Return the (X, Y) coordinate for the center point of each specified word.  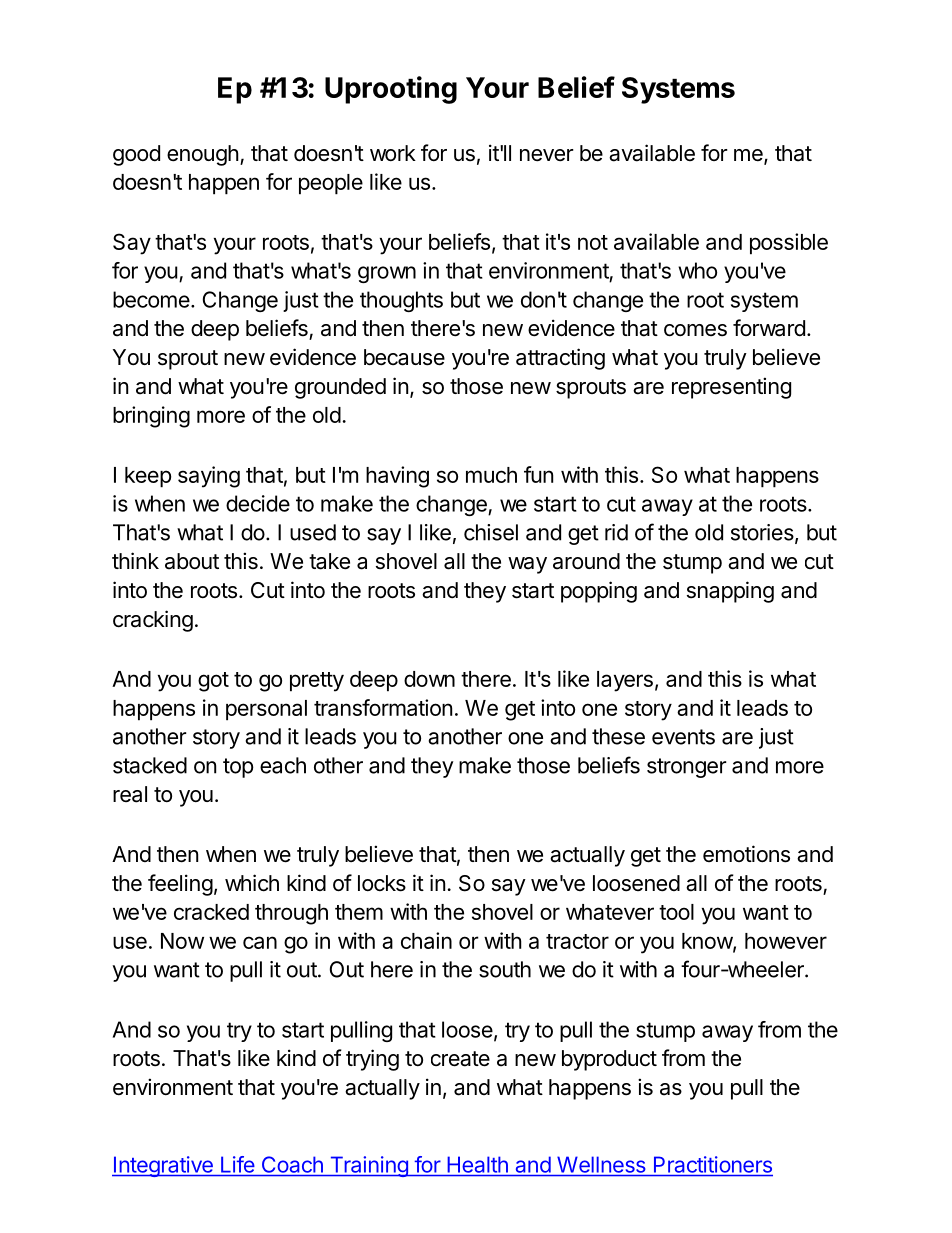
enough (203, 155)
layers (625, 681)
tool (676, 912)
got (213, 682)
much (491, 475)
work (393, 153)
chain (426, 940)
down (429, 679)
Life (237, 1164)
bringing (151, 417)
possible (789, 244)
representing (731, 388)
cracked (211, 912)
